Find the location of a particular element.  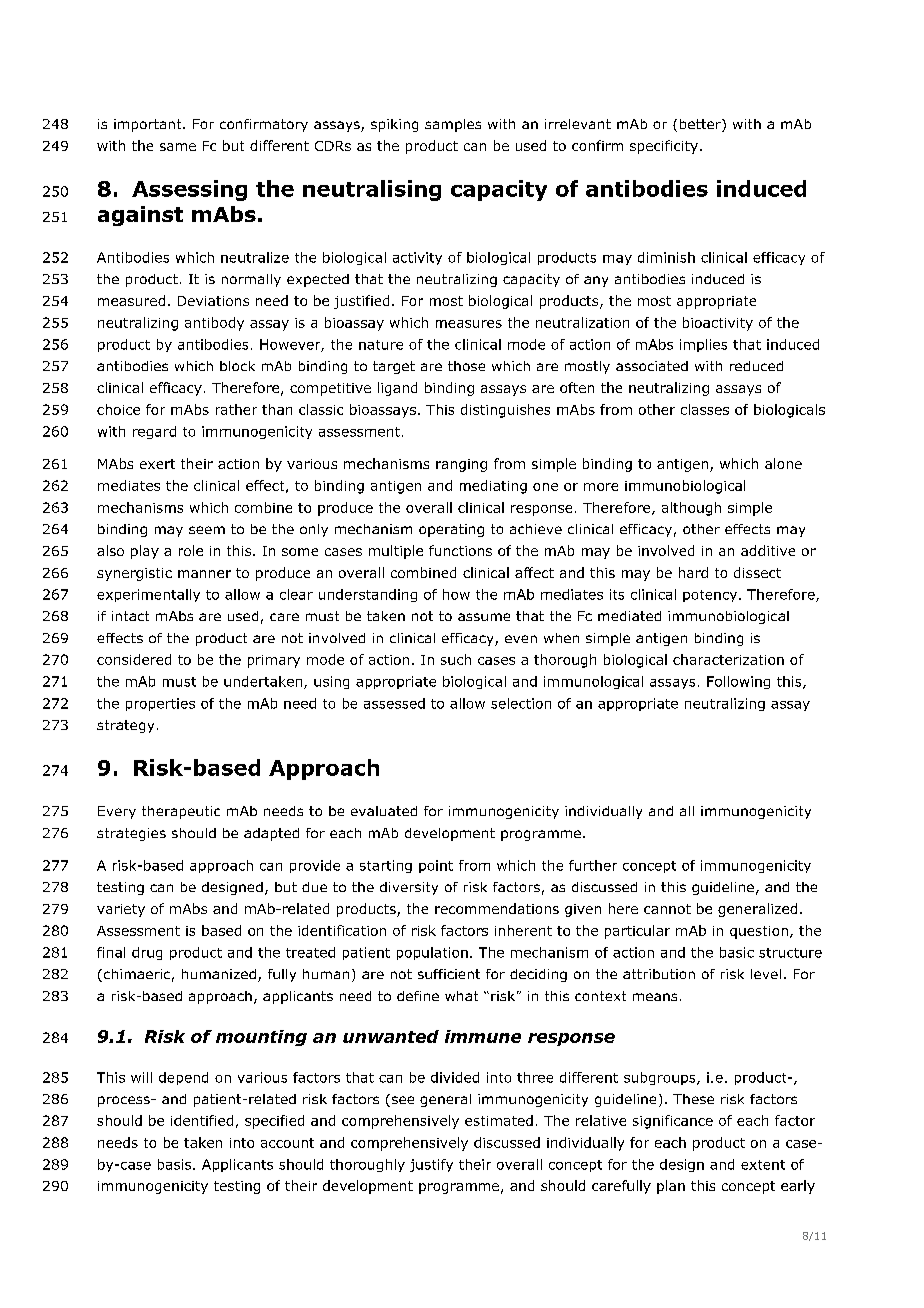

considered is located at coordinates (134, 659).
